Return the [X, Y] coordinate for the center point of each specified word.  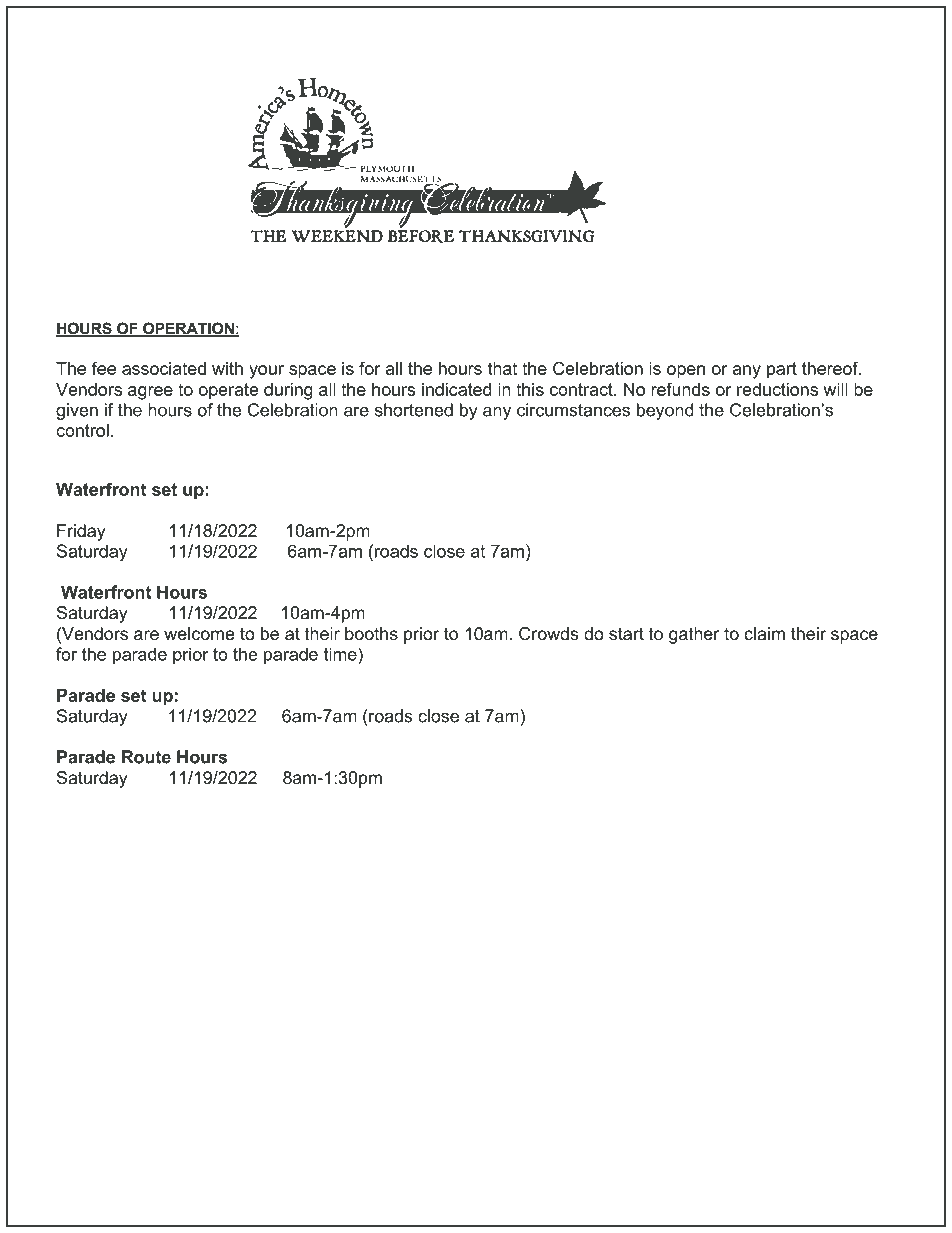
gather [694, 635]
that [502, 368]
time [341, 654]
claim [764, 633]
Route [146, 757]
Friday [81, 532]
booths [371, 633]
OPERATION [188, 329]
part [782, 370]
